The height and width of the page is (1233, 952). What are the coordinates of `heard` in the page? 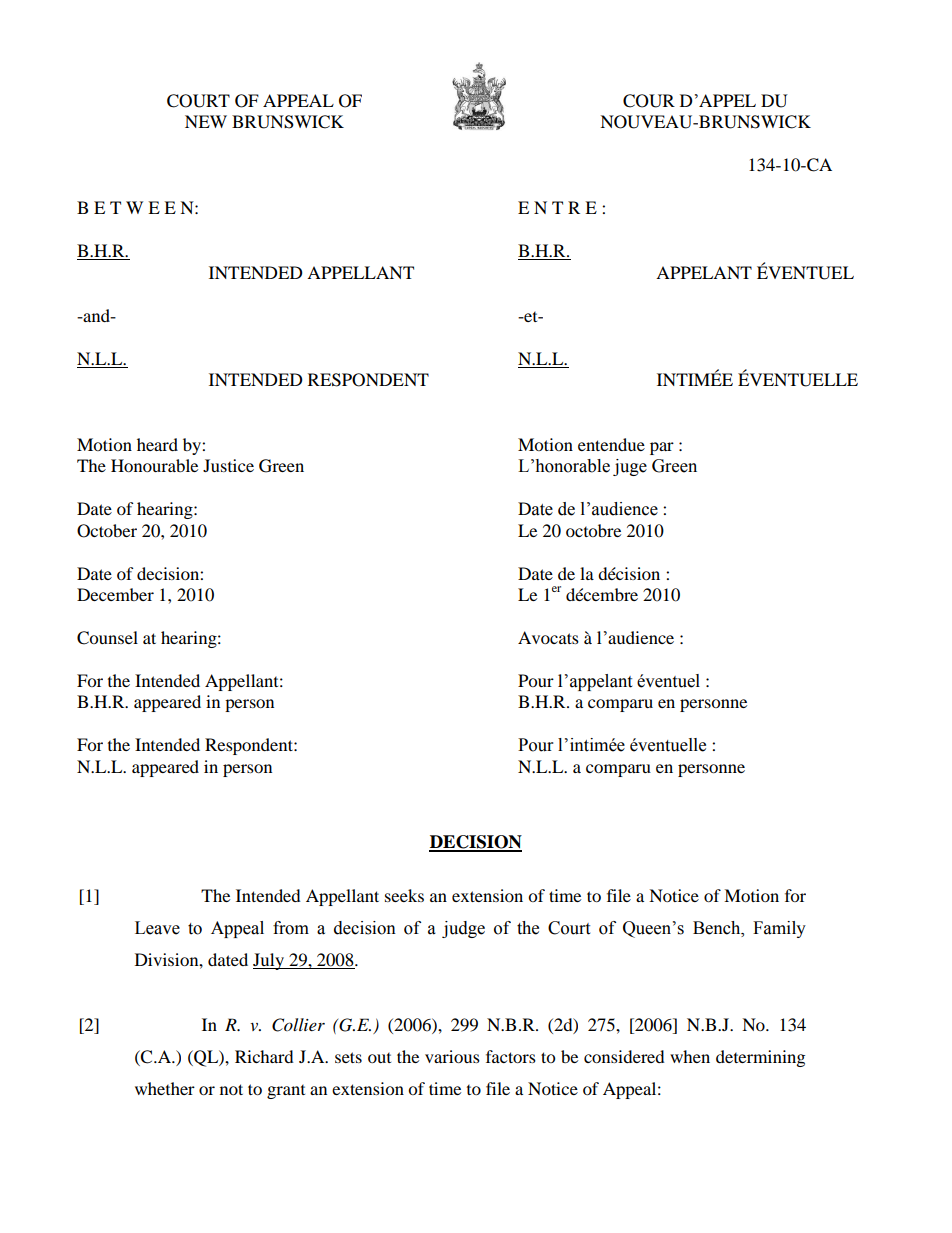 It's located at (157, 444).
